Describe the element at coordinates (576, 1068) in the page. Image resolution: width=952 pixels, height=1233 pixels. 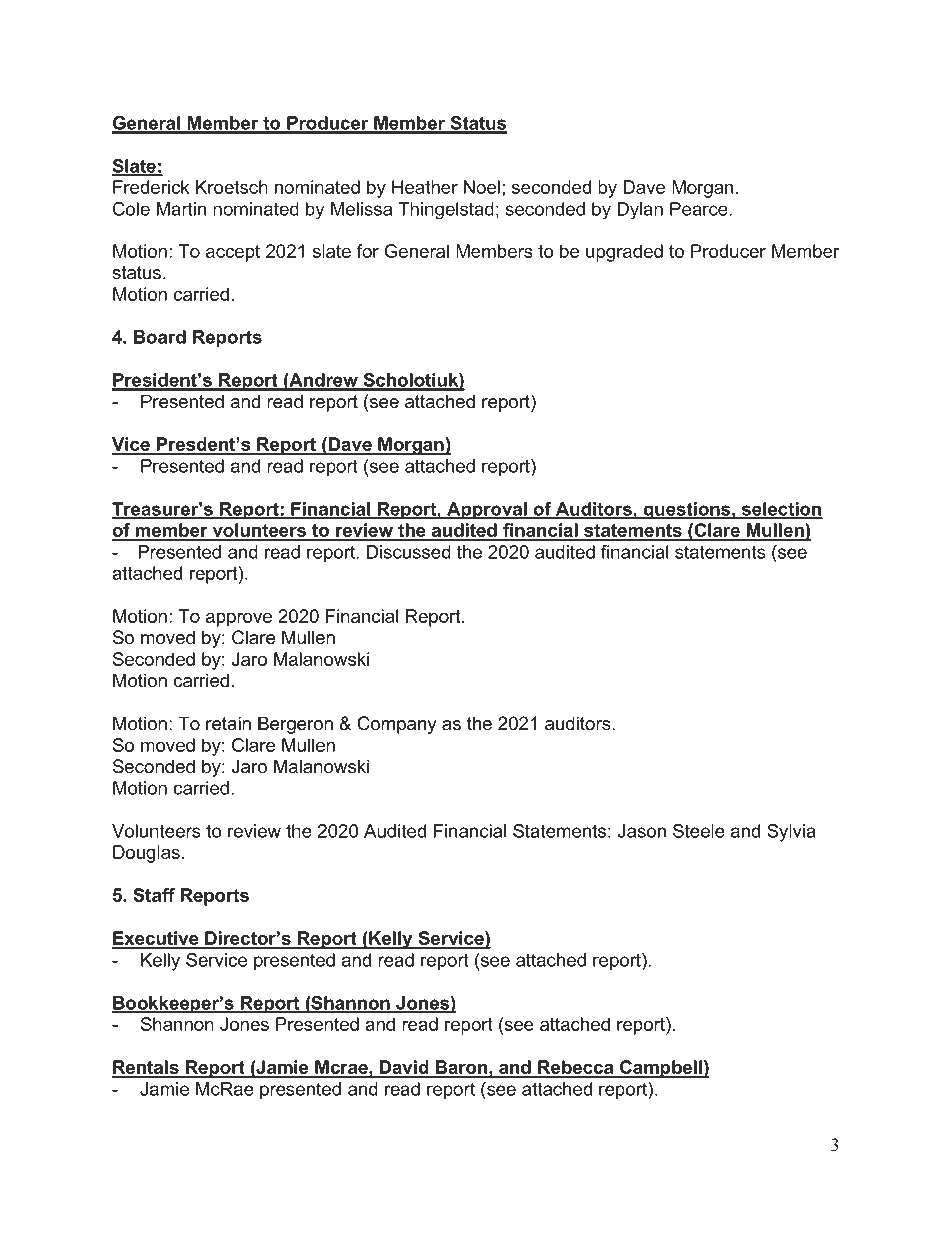
I see `Rebecca` at that location.
